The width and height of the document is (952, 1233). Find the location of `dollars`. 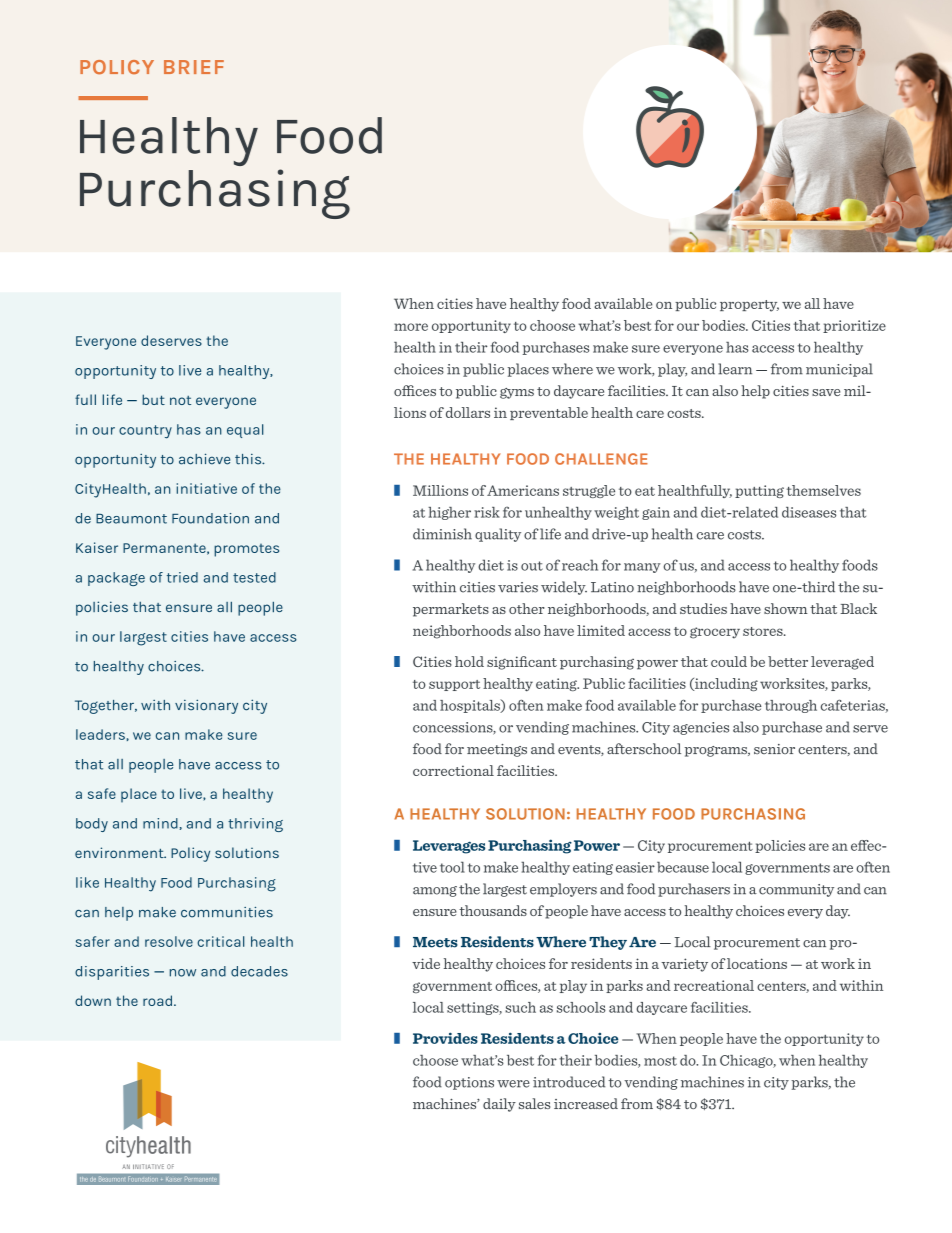

dollars is located at coordinates (468, 412).
